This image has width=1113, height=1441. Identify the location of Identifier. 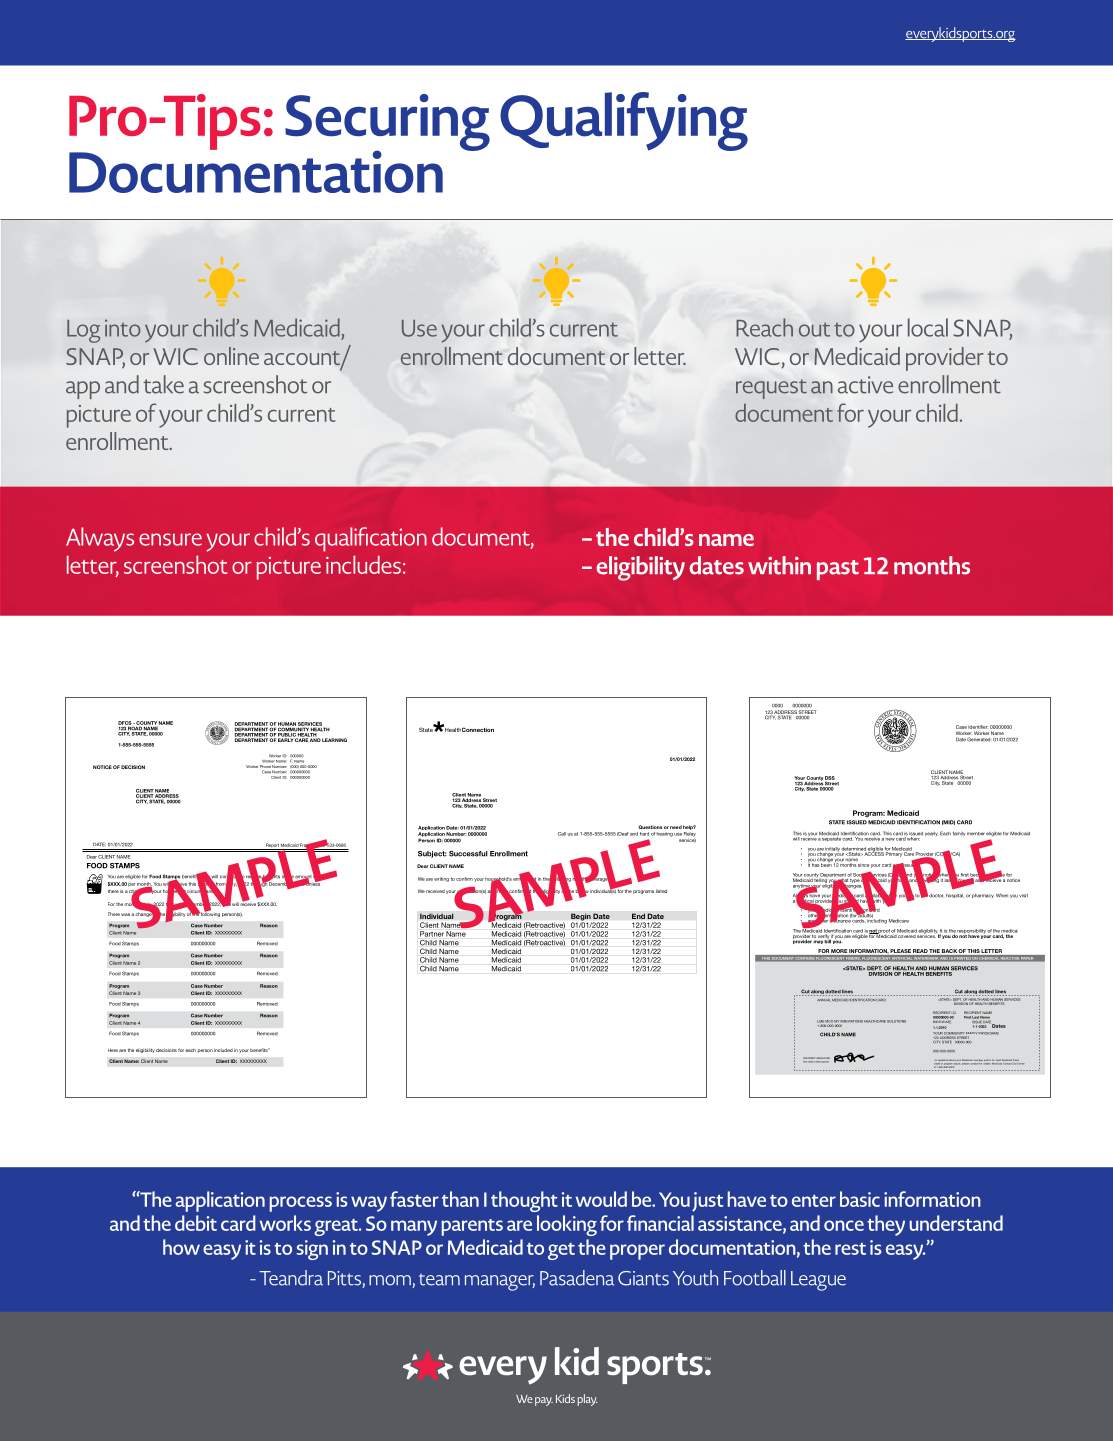
(978, 727).
